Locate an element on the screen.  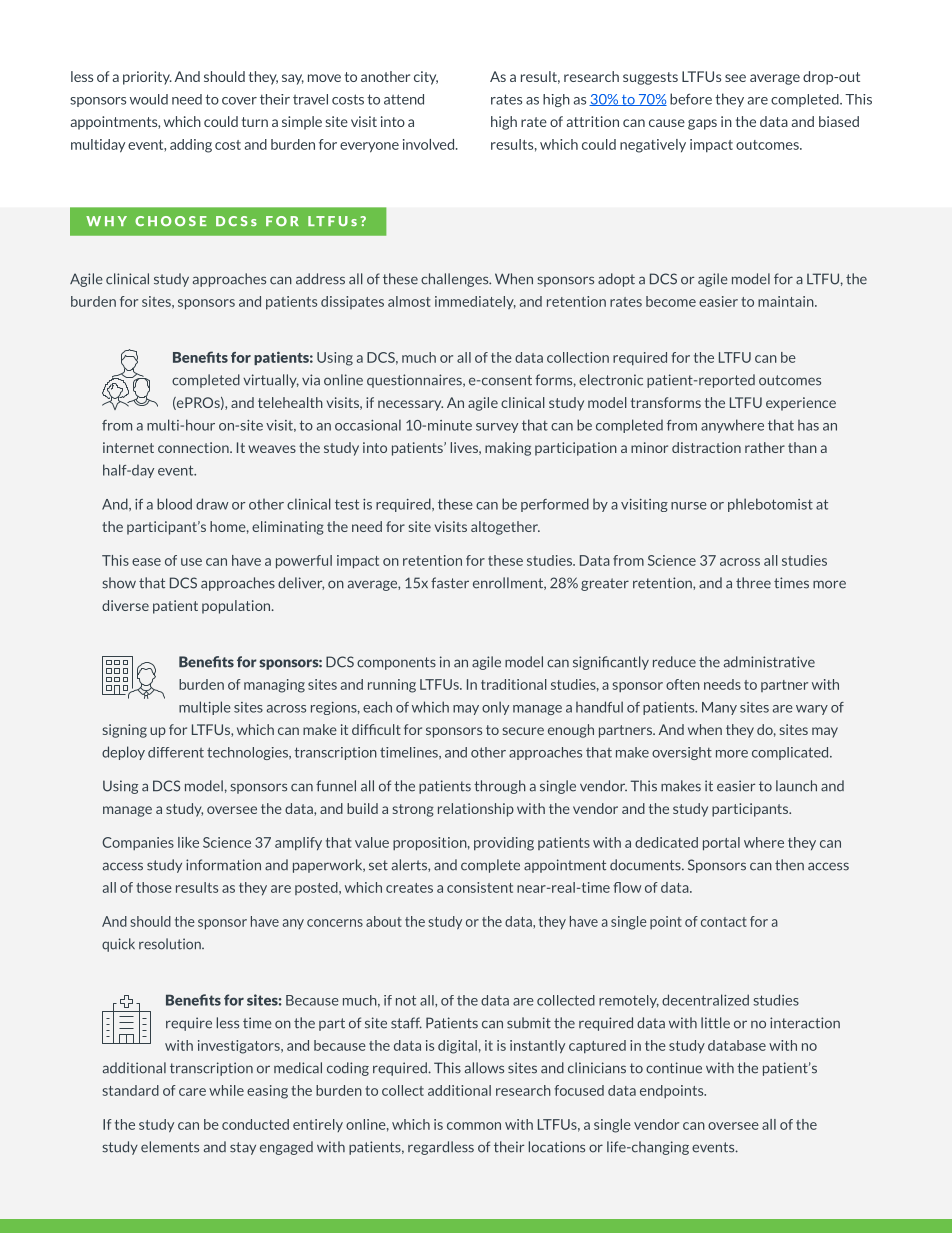
cover is located at coordinates (239, 101).
